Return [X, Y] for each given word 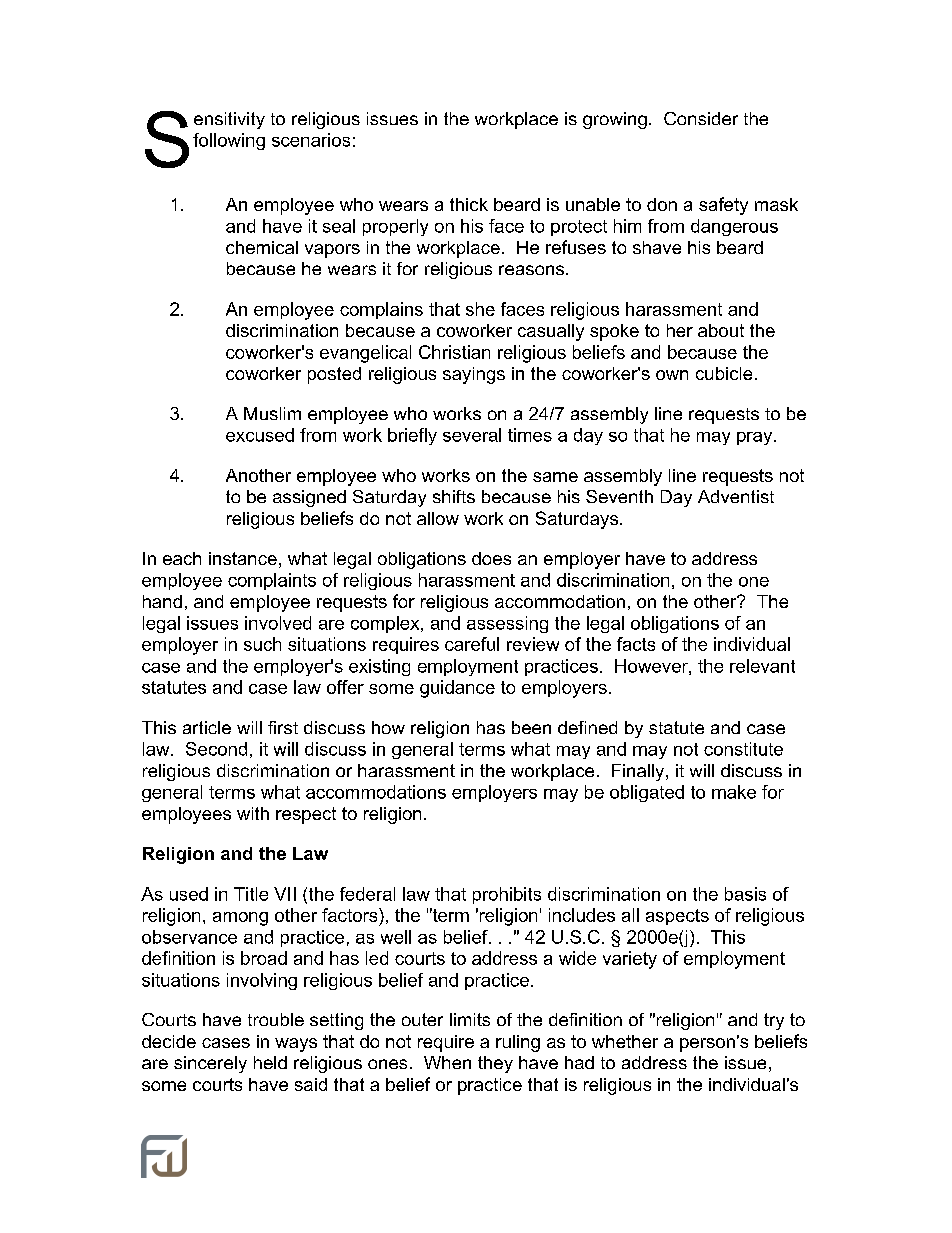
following [229, 141]
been [531, 727]
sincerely [210, 1064]
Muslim [272, 413]
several [472, 435]
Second [216, 749]
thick [469, 204]
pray [756, 438]
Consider [701, 118]
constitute [743, 749]
